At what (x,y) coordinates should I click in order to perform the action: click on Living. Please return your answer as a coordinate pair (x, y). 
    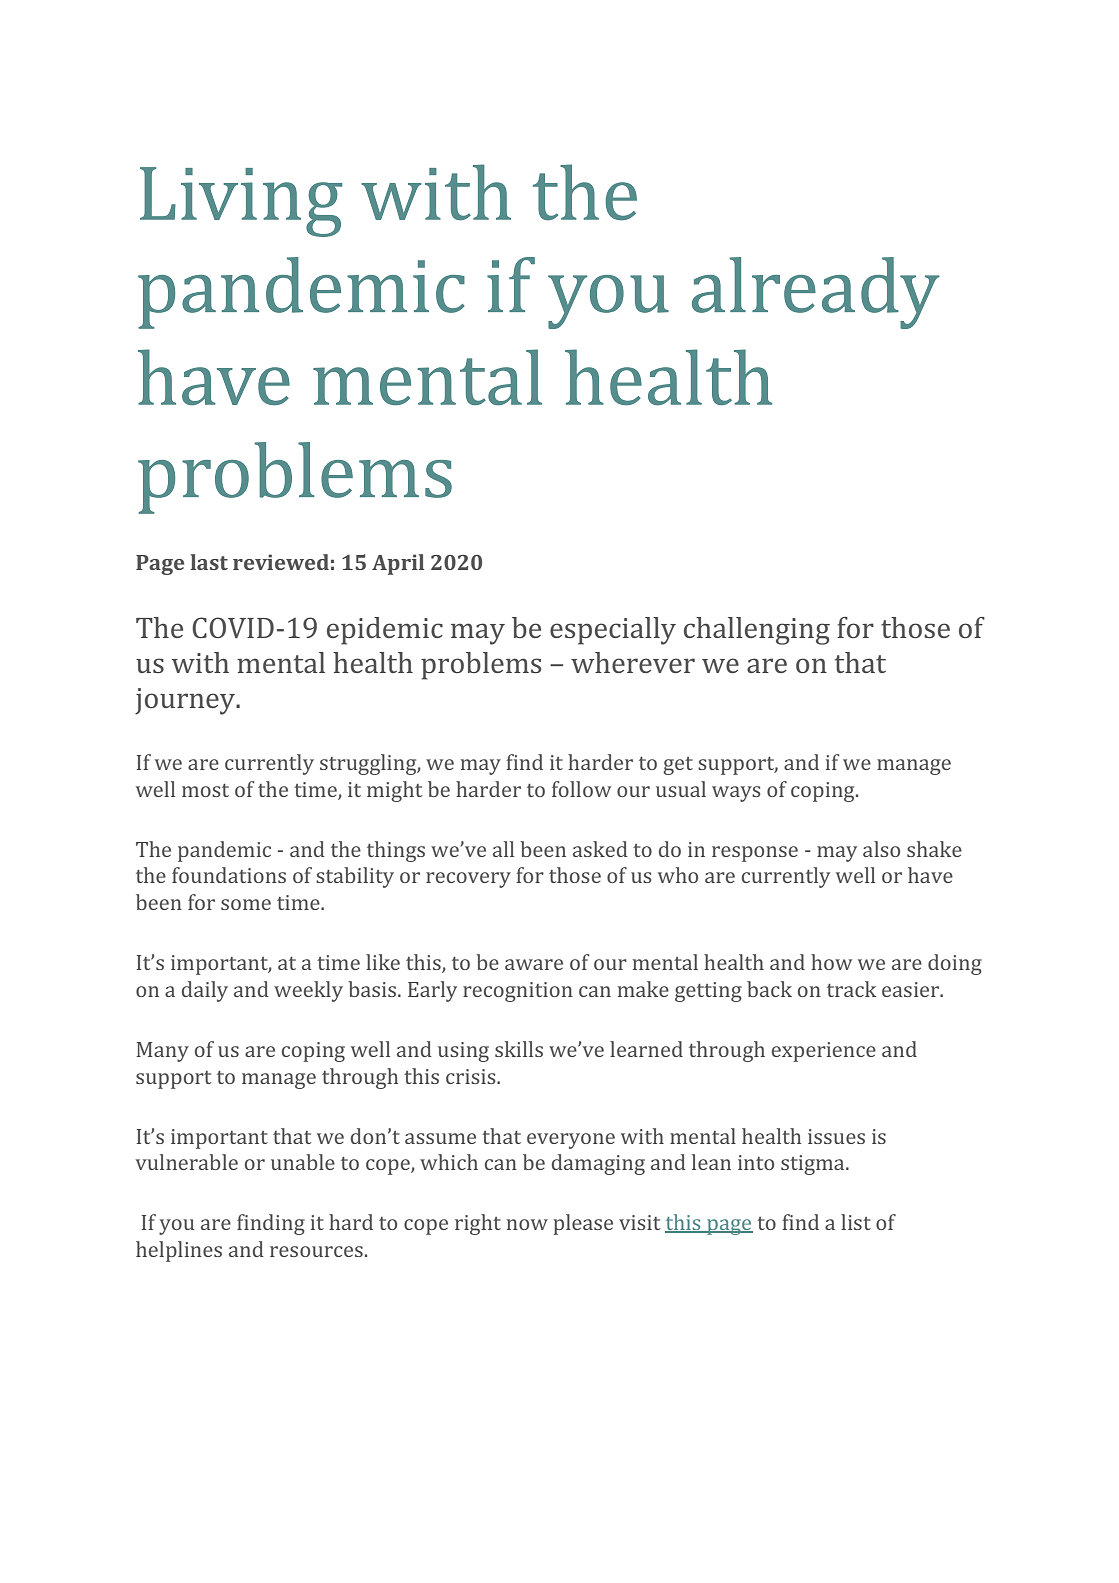
    Looking at the image, I should click on (241, 202).
